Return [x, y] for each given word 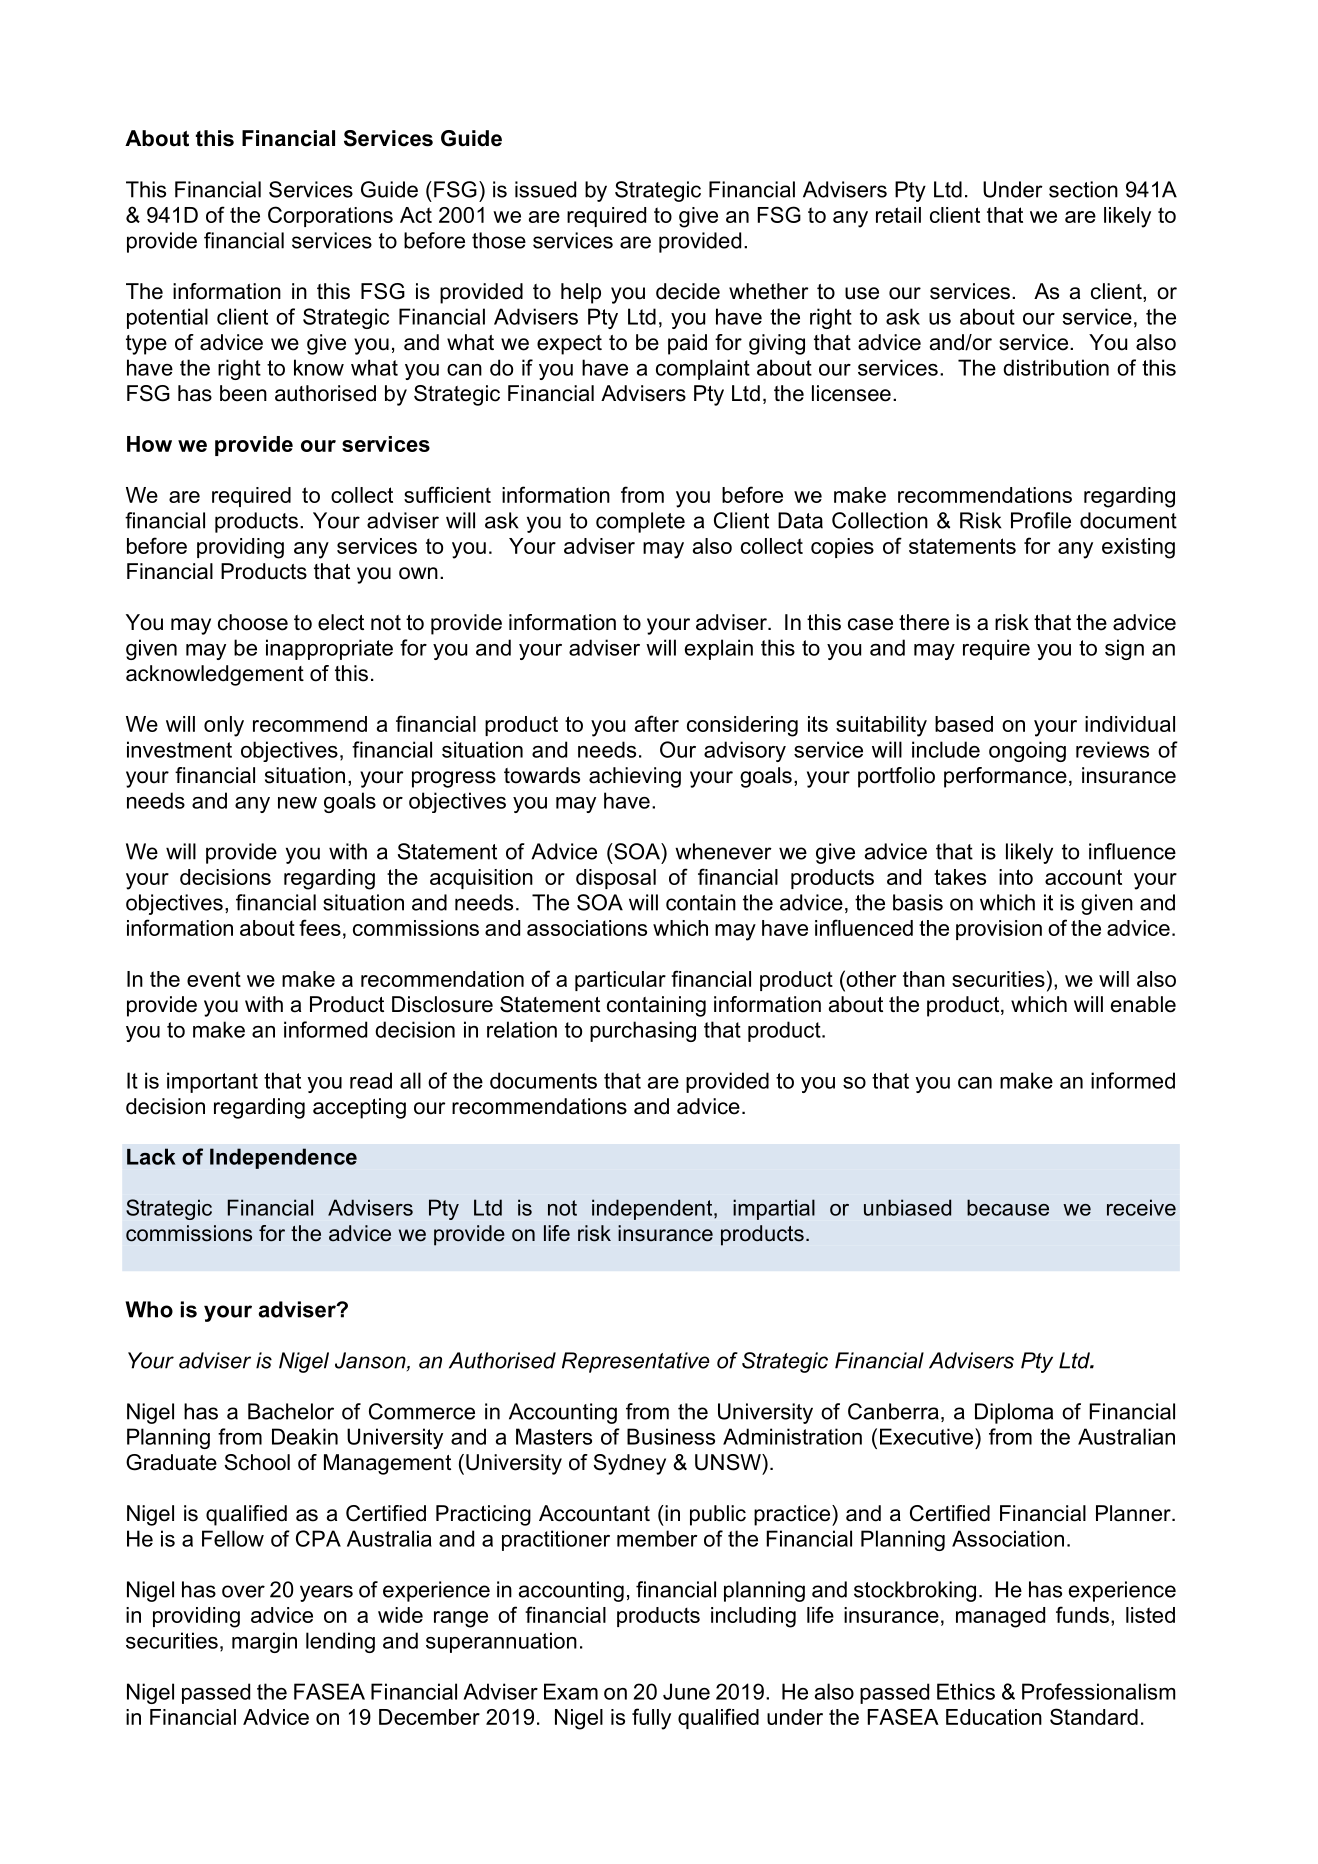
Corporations [330, 216]
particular [620, 981]
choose [253, 622]
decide [688, 291]
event [214, 979]
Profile [1041, 520]
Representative [636, 1362]
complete [640, 522]
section [1083, 189]
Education [994, 1717]
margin [264, 1642]
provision [999, 930]
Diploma [1014, 1413]
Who [149, 1309]
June [686, 1691]
